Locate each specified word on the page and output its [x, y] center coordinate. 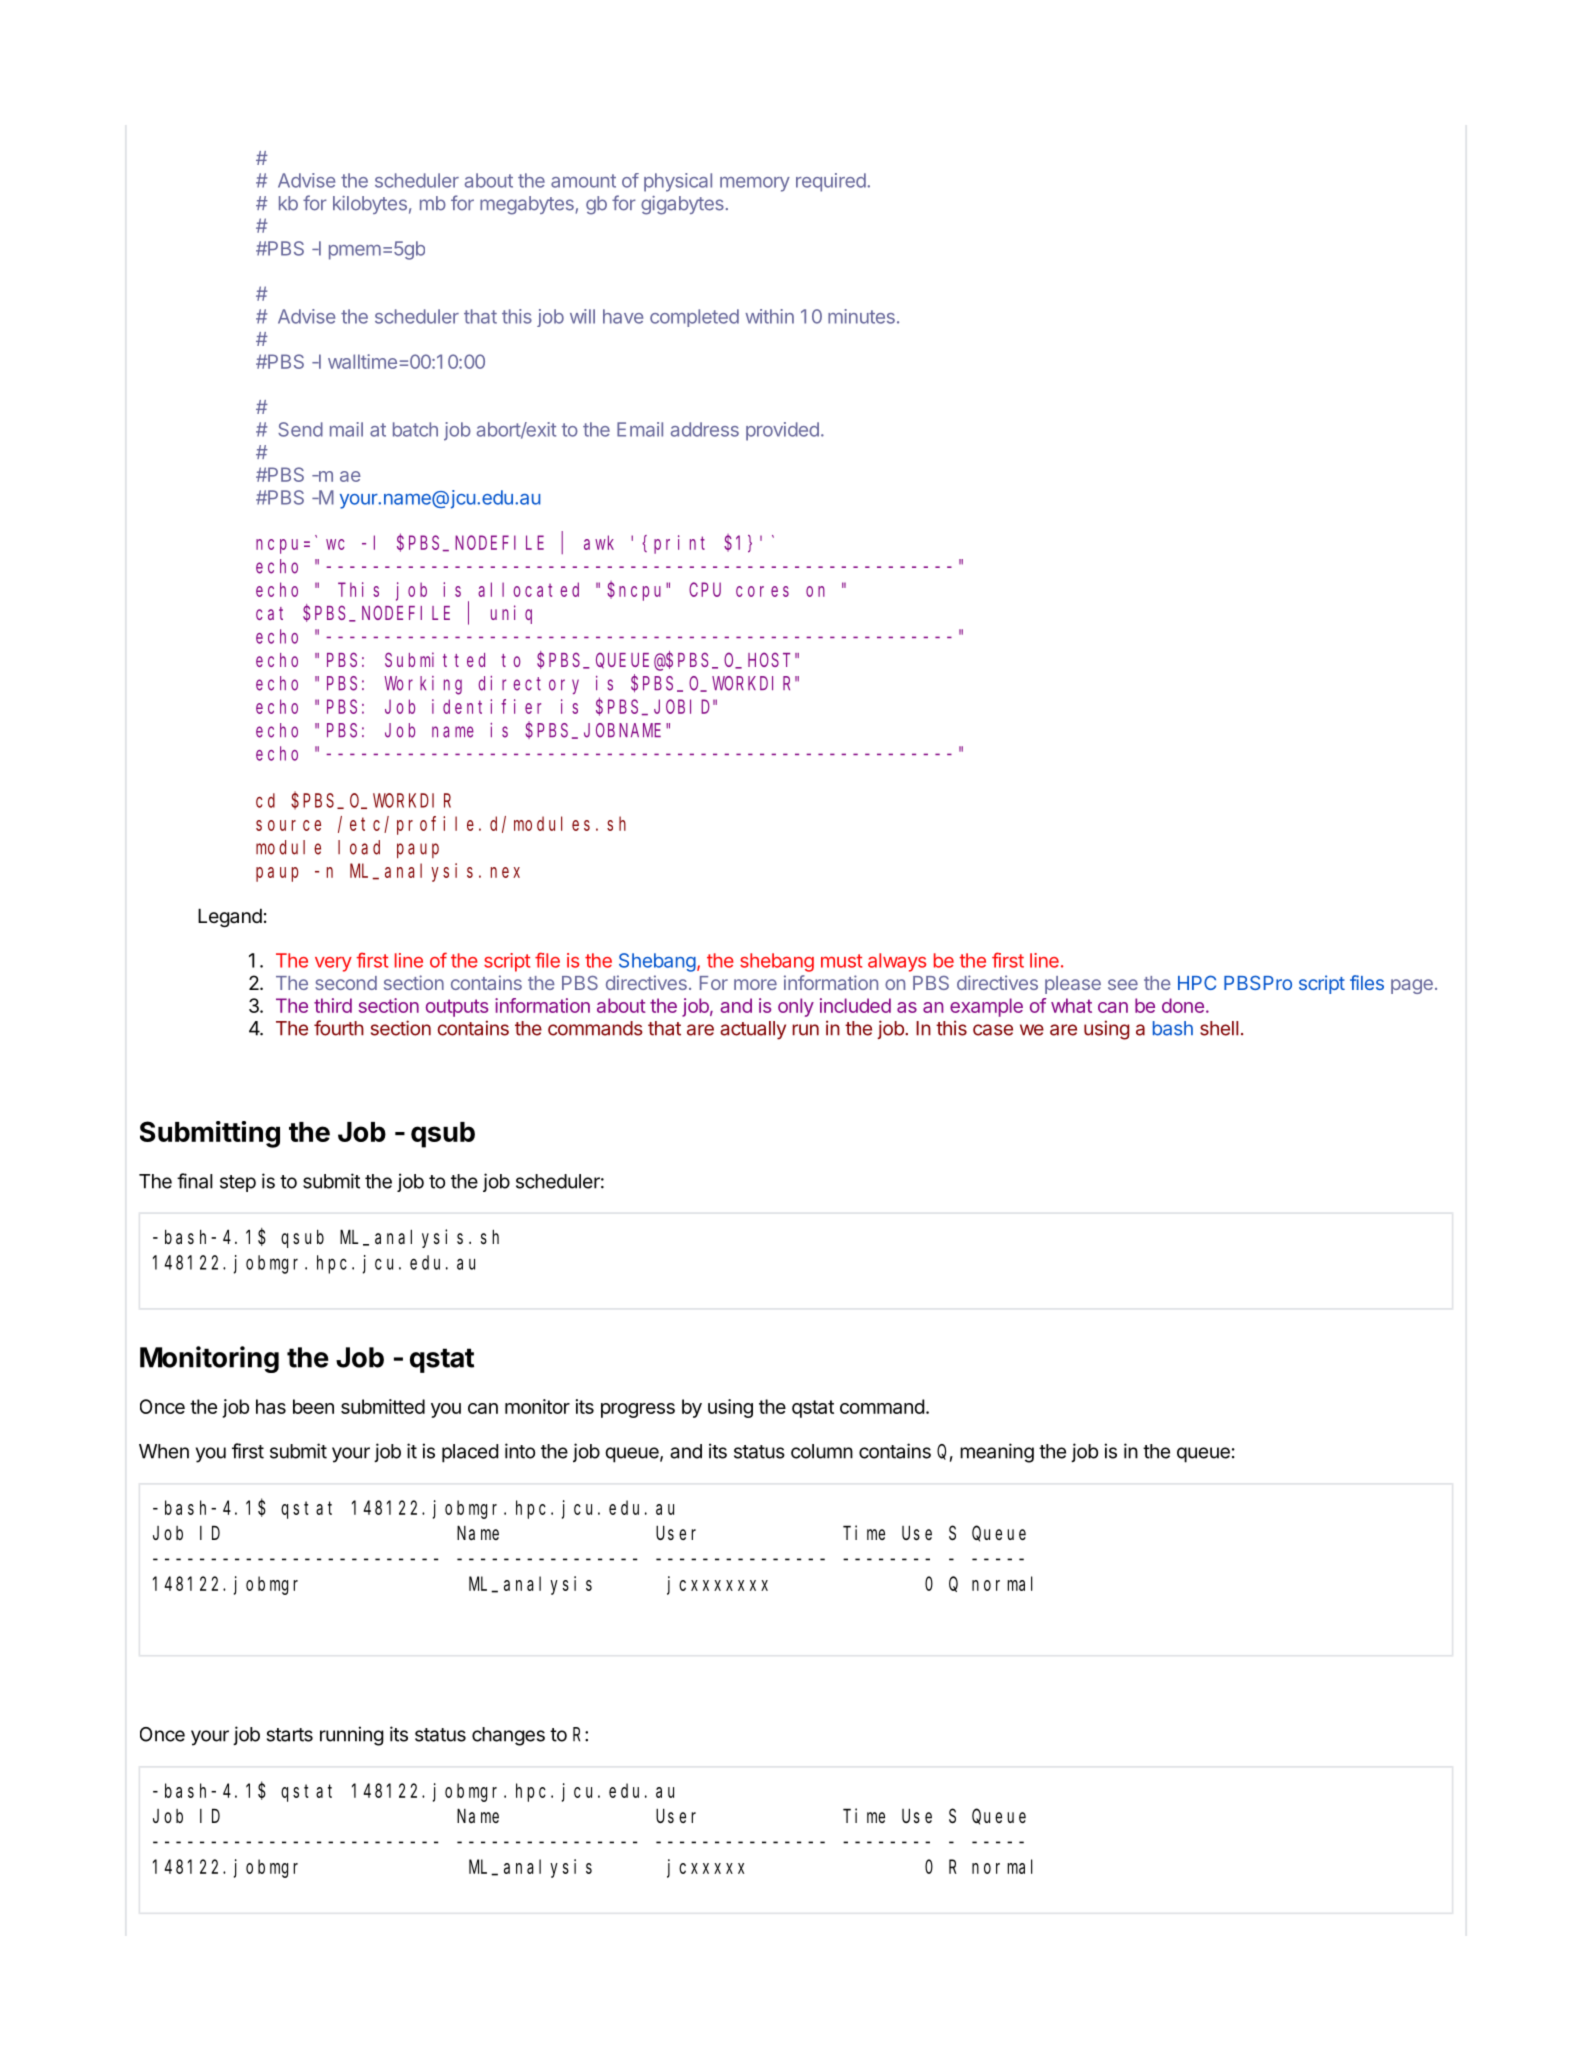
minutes [861, 316]
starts [290, 1735]
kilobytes [370, 205]
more [755, 984]
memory [755, 184]
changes [508, 1736]
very [333, 964]
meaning [997, 1453]
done [1183, 1005]
